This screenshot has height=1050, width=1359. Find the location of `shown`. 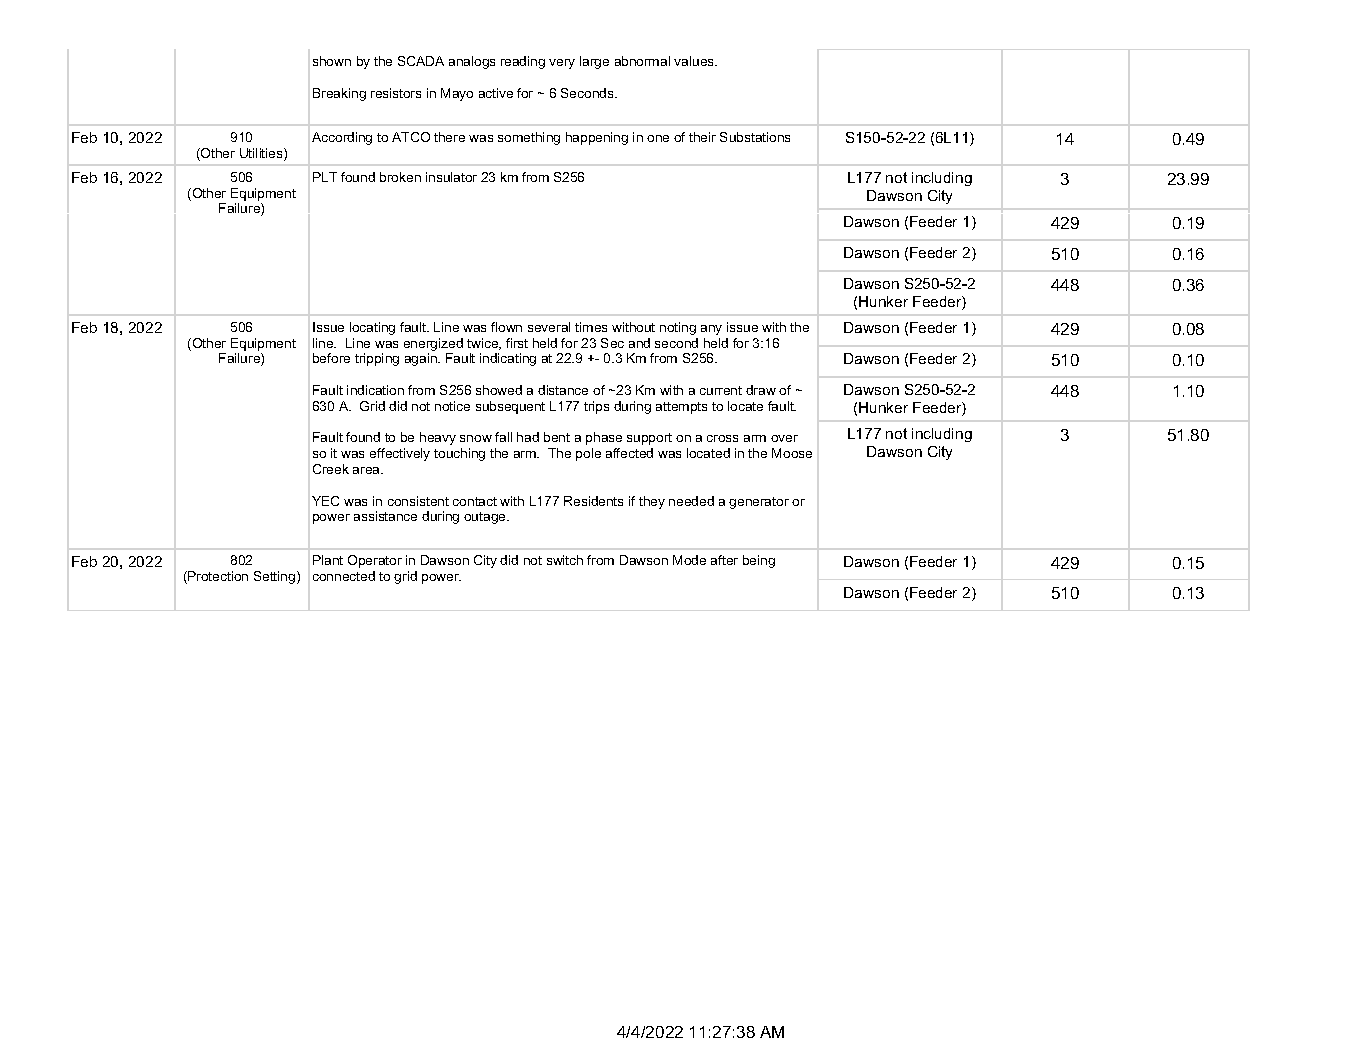

shown is located at coordinates (332, 61).
